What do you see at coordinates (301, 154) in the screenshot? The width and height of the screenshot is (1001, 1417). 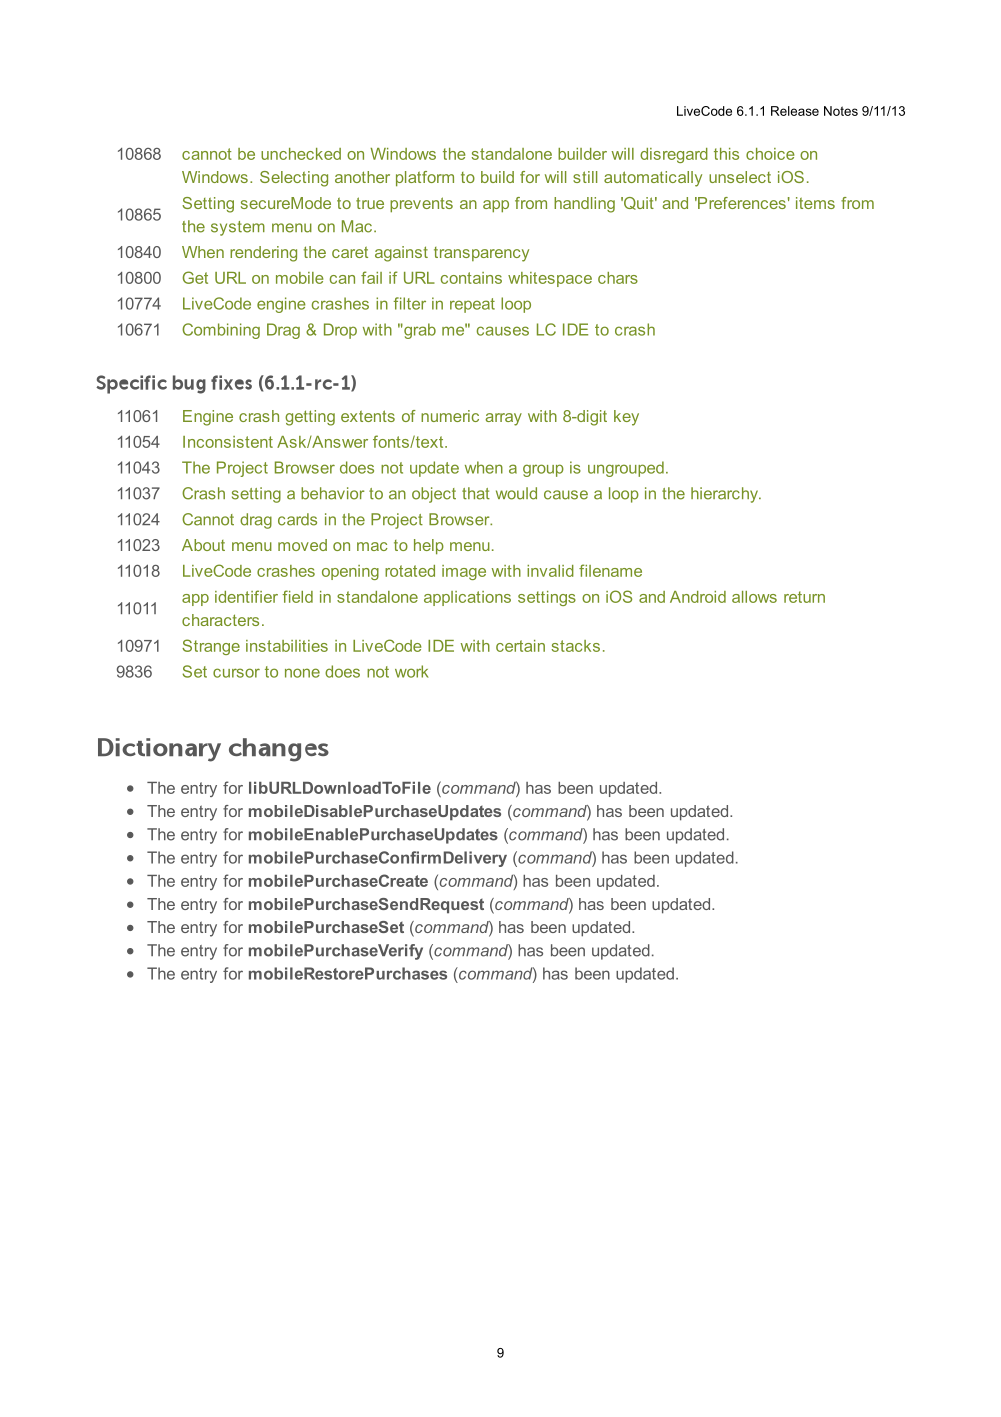 I see `unchecked` at bounding box center [301, 154].
